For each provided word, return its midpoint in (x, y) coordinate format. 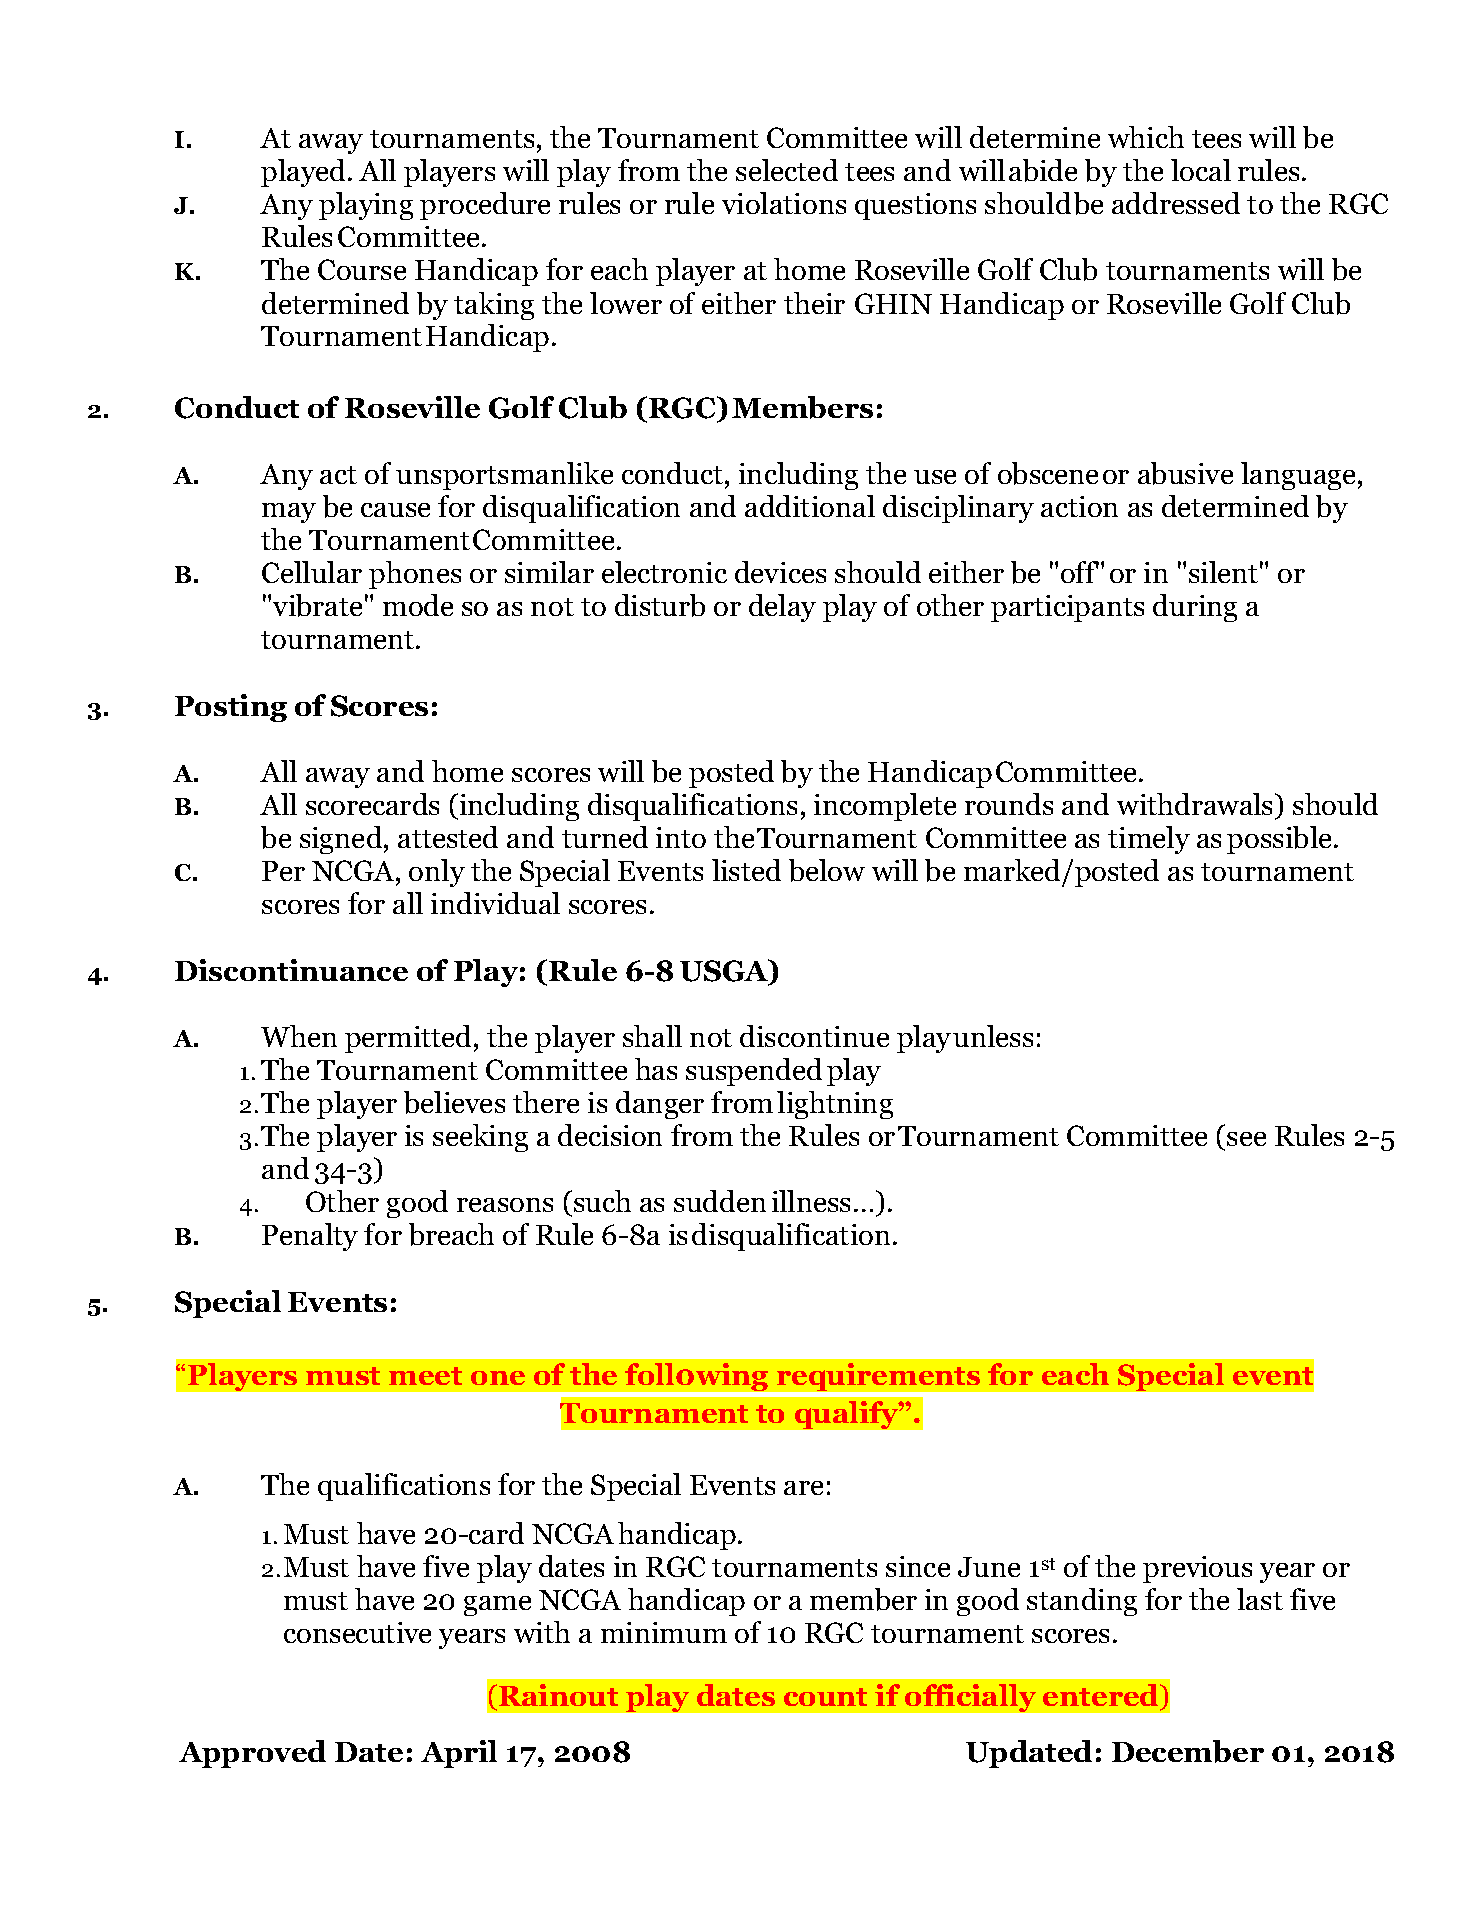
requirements (878, 1377)
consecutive (357, 1632)
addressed (1176, 203)
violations (784, 203)
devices (780, 572)
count (825, 1697)
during (1195, 608)
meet (425, 1376)
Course (362, 269)
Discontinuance (291, 970)
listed (746, 870)
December (1188, 1751)
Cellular (312, 572)
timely (1149, 840)
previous (1197, 1569)
